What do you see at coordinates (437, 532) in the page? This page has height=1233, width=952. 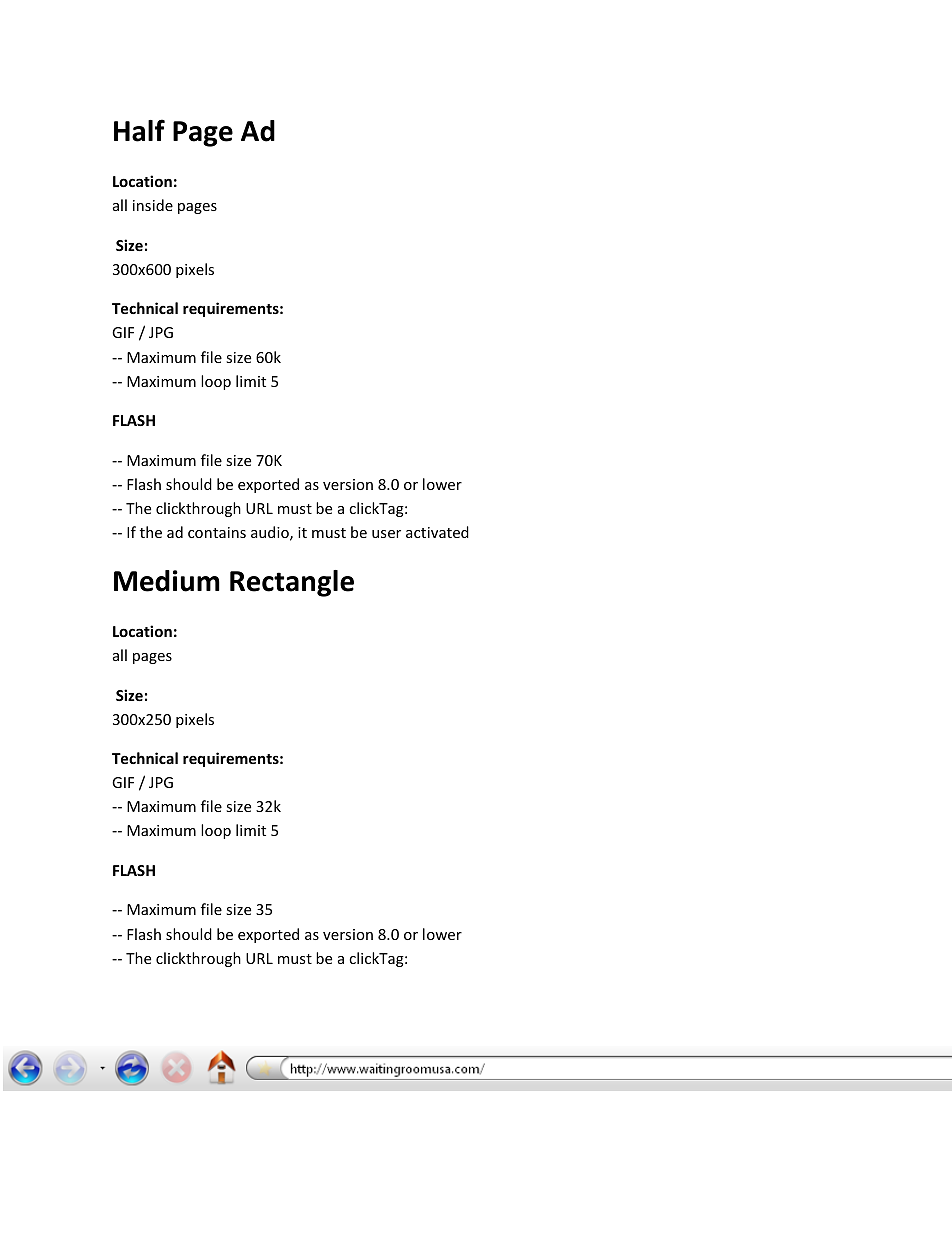 I see `activated` at bounding box center [437, 532].
